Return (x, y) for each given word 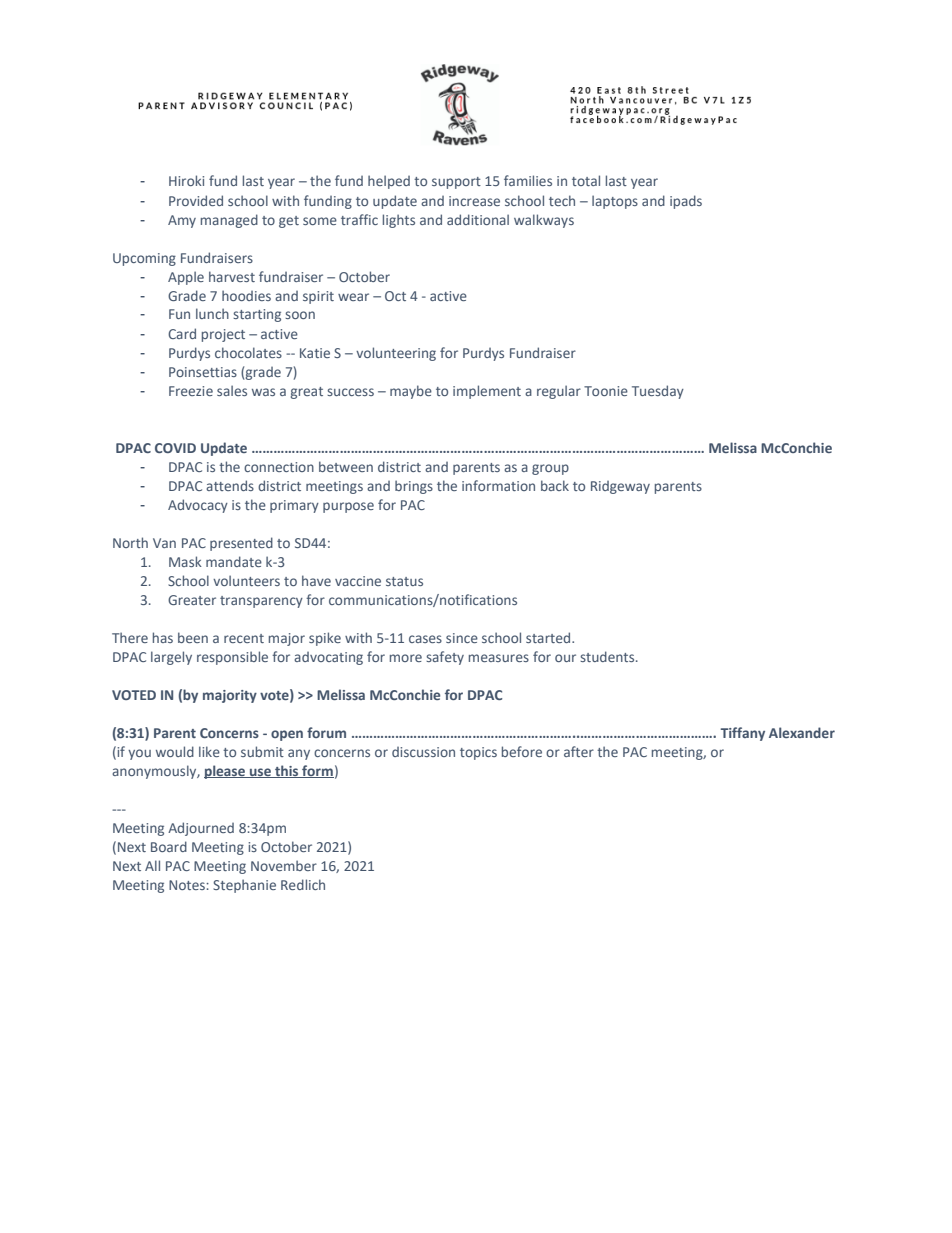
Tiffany (742, 734)
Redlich (303, 884)
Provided (196, 200)
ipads (686, 202)
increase (474, 201)
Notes (188, 885)
